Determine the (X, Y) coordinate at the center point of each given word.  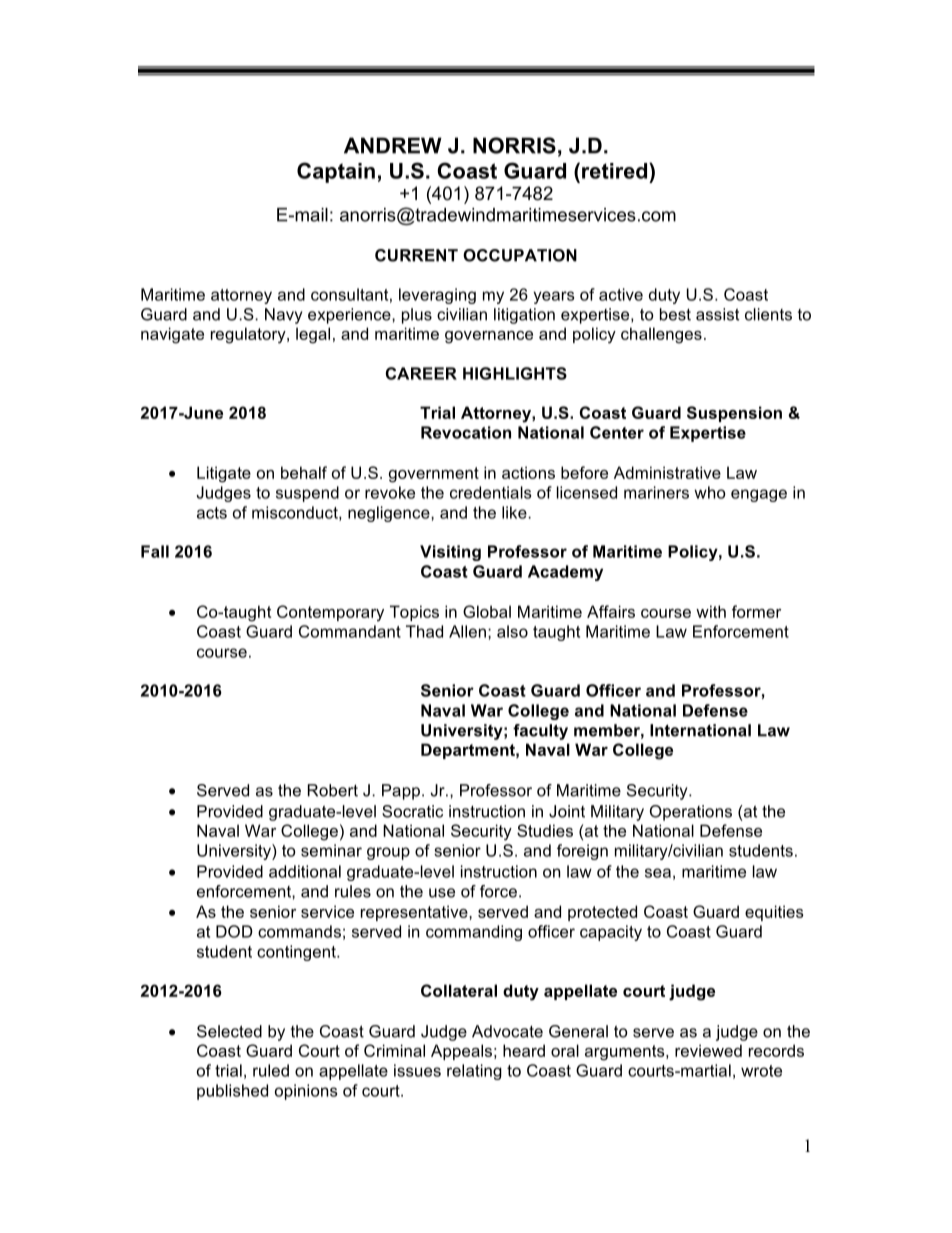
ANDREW (393, 145)
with (711, 611)
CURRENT (416, 255)
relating (474, 1072)
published (232, 1092)
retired (616, 171)
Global (487, 611)
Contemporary (330, 613)
